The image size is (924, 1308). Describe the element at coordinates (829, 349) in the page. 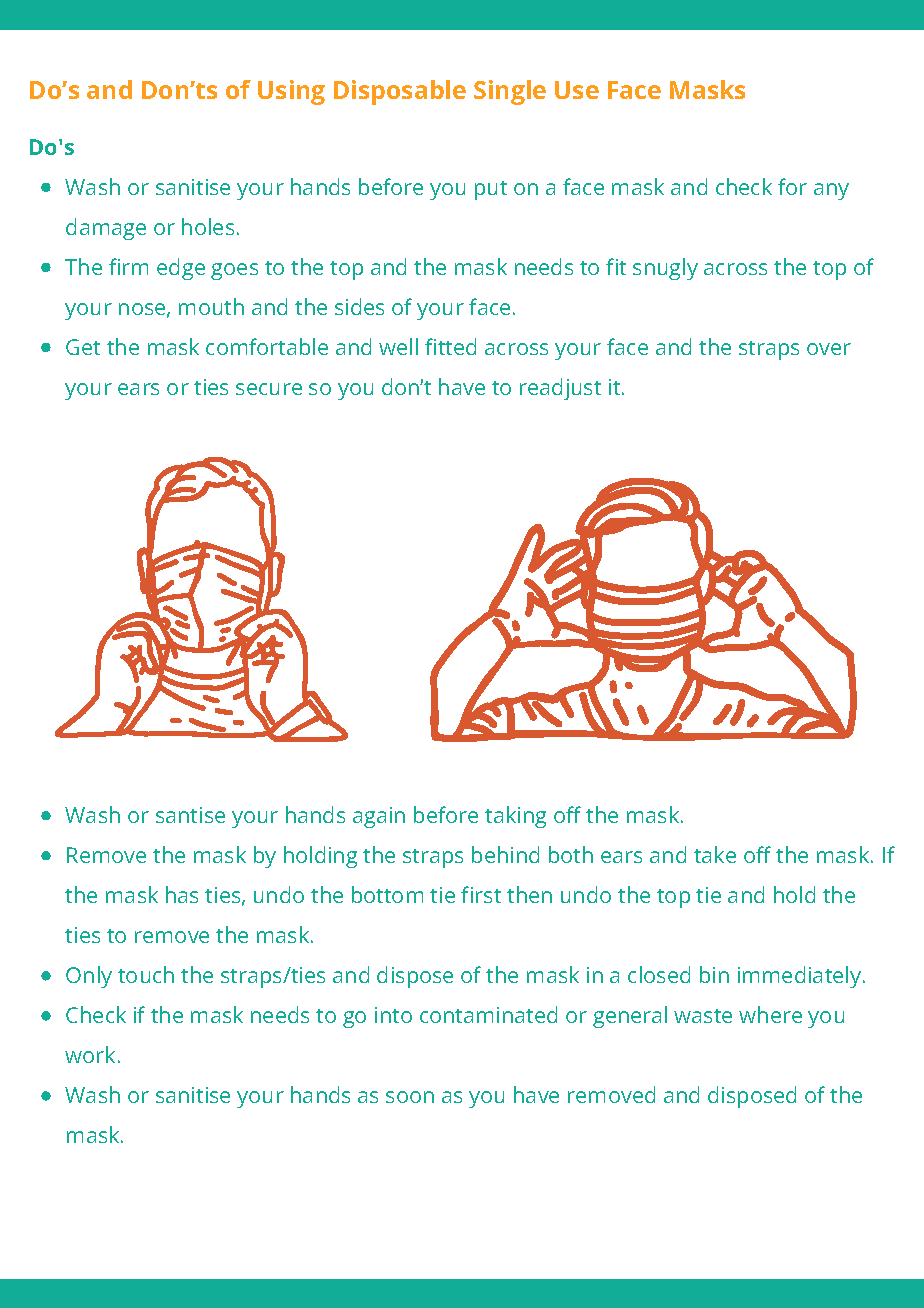

I see `over` at that location.
